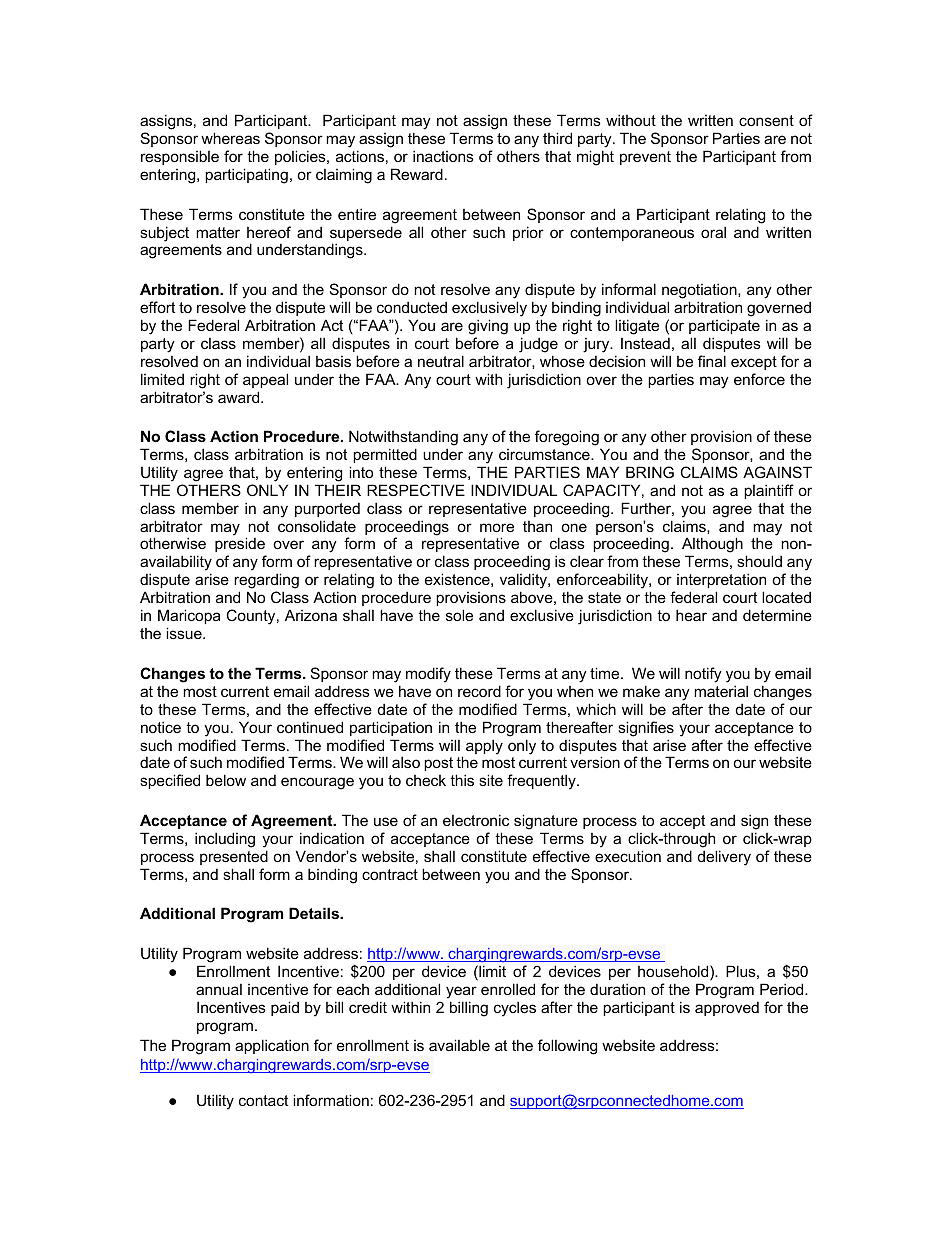  Describe the element at coordinates (557, 138) in the screenshot. I see `third` at that location.
